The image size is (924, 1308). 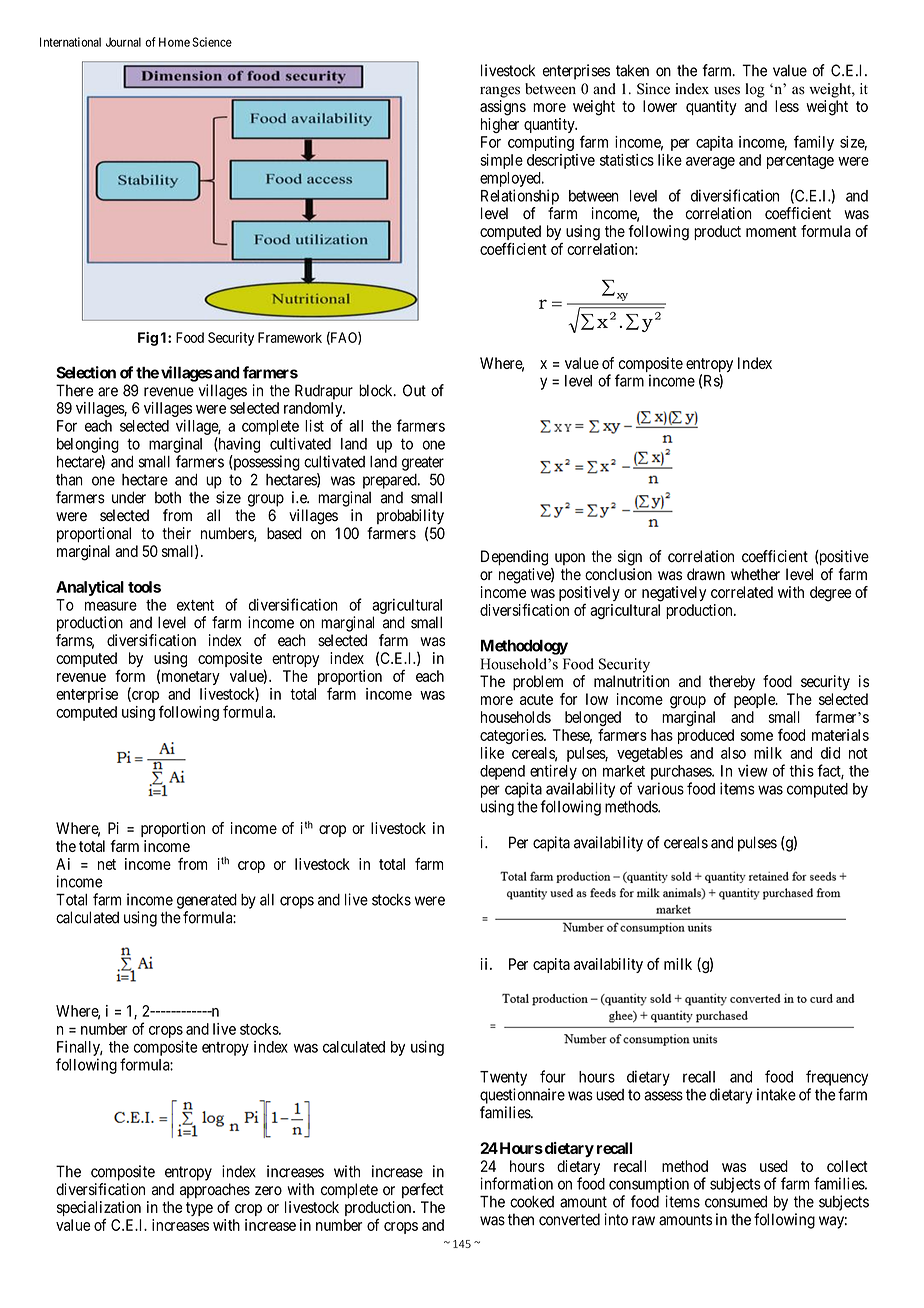 What do you see at coordinates (553, 772) in the screenshot?
I see `entirely` at bounding box center [553, 772].
